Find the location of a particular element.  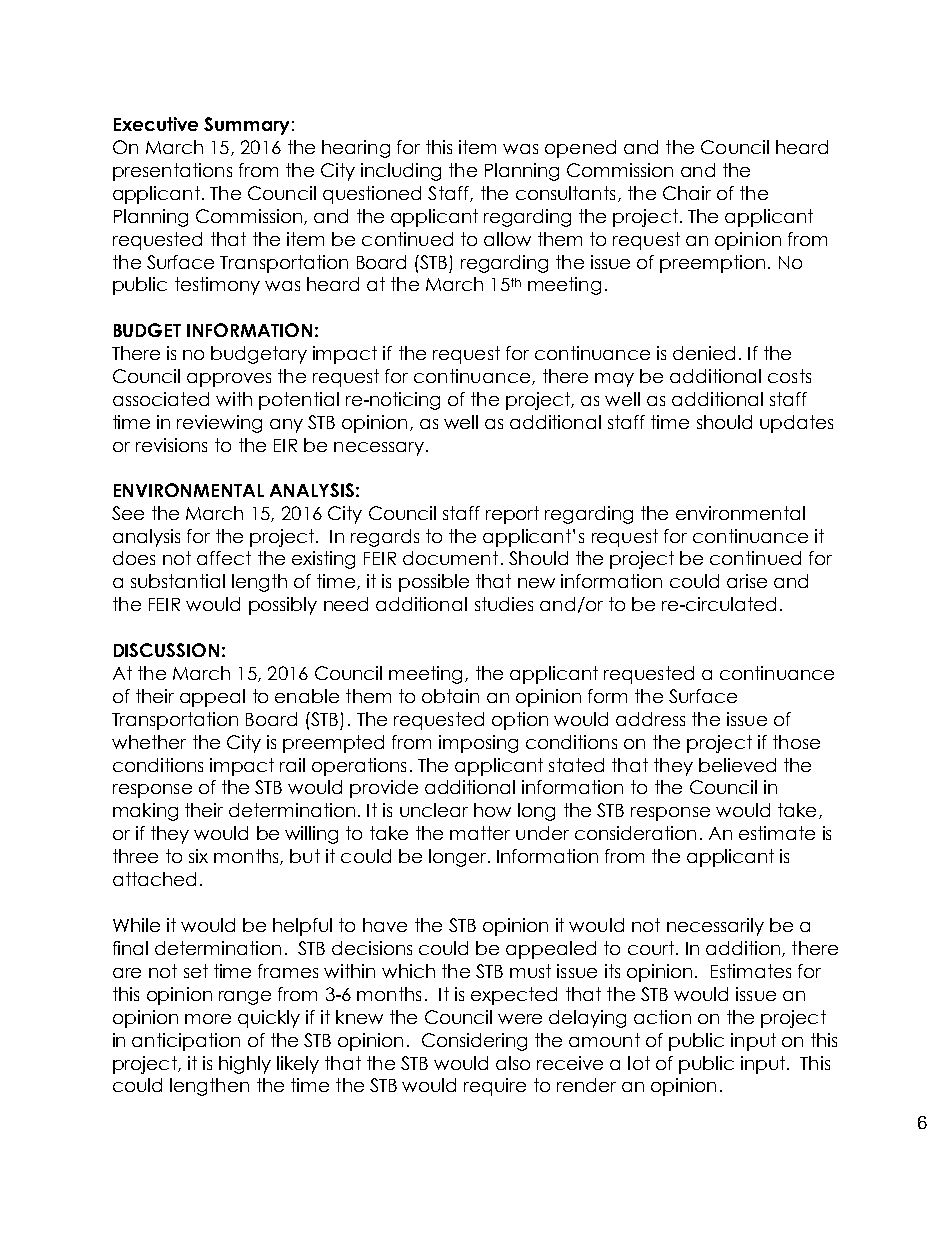

anticipation is located at coordinates (186, 1042).
